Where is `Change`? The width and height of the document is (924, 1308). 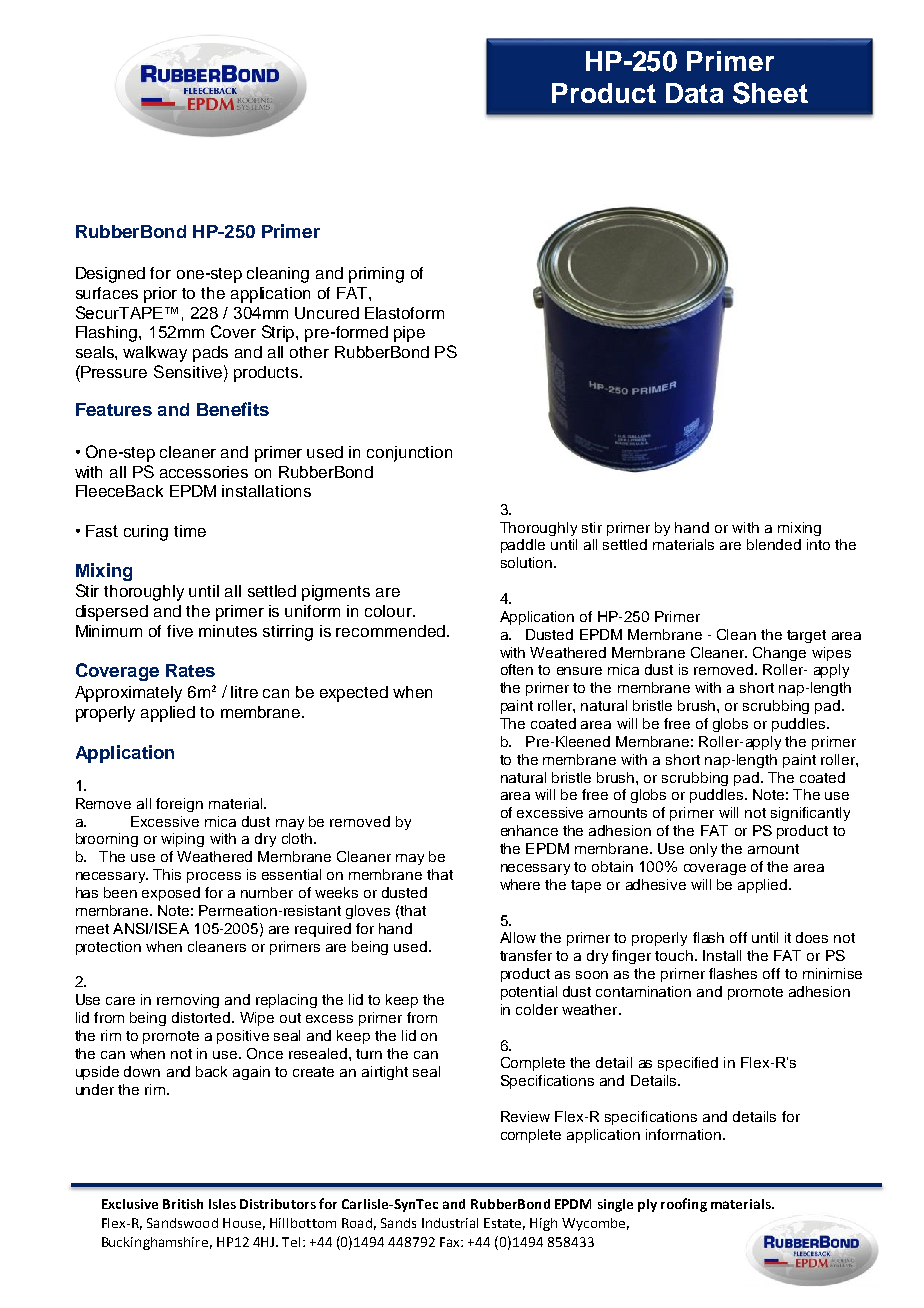
Change is located at coordinates (779, 654).
